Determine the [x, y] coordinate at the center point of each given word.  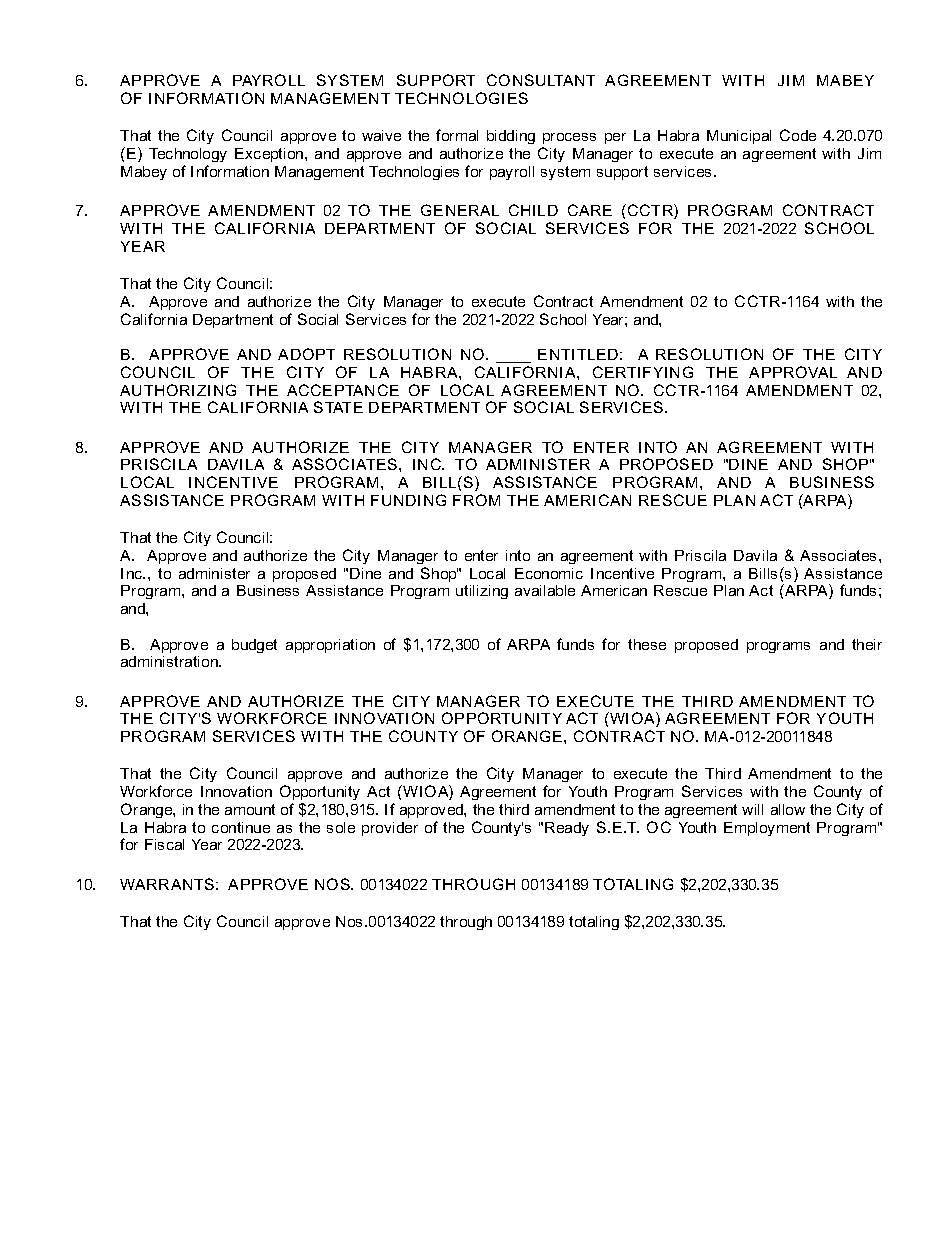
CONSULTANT [541, 80]
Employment [767, 829]
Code [798, 135]
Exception [270, 155]
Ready [567, 829]
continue [241, 827]
